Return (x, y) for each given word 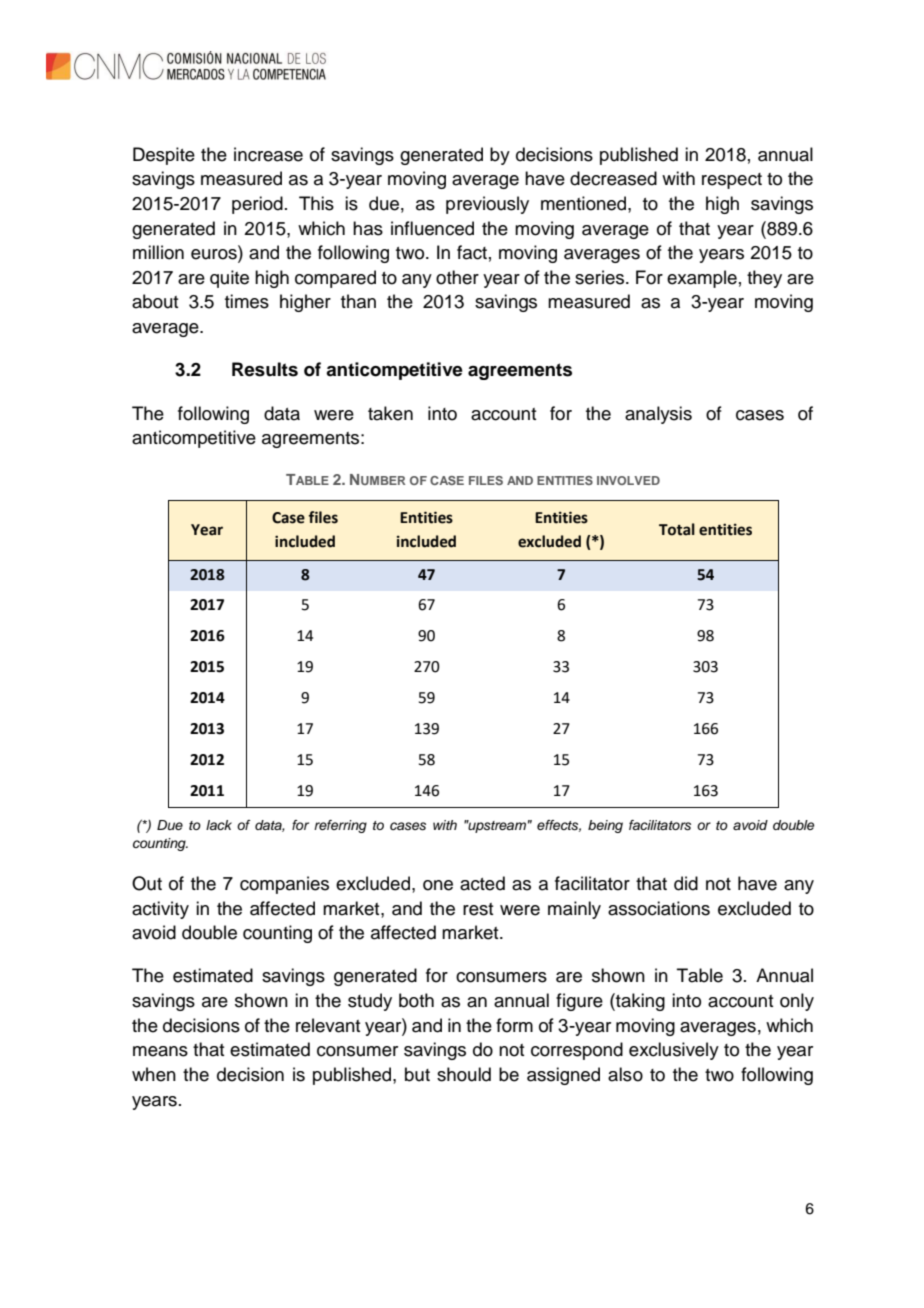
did (686, 883)
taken (390, 413)
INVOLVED (628, 480)
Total (677, 529)
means (160, 1051)
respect (732, 181)
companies (284, 885)
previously (487, 205)
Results (265, 369)
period (257, 205)
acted (482, 883)
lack (219, 825)
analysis (658, 415)
